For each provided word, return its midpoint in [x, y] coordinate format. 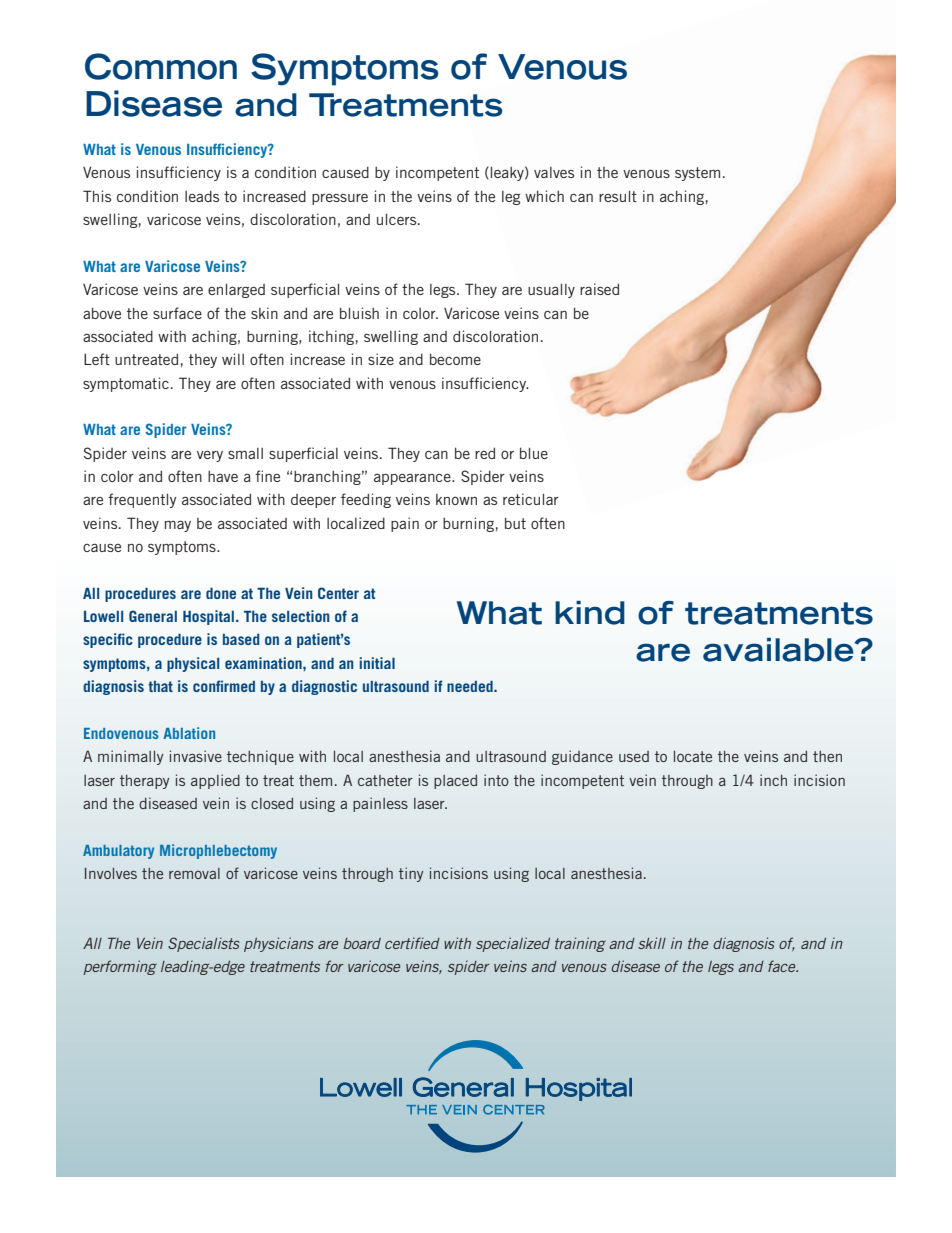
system [697, 174]
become [455, 359]
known [456, 499]
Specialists [204, 944]
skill [652, 943]
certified [412, 943]
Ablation [189, 733]
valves [554, 172]
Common [161, 66]
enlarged [236, 291]
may [178, 526]
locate [693, 756]
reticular [531, 499]
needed [471, 686]
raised [599, 289]
